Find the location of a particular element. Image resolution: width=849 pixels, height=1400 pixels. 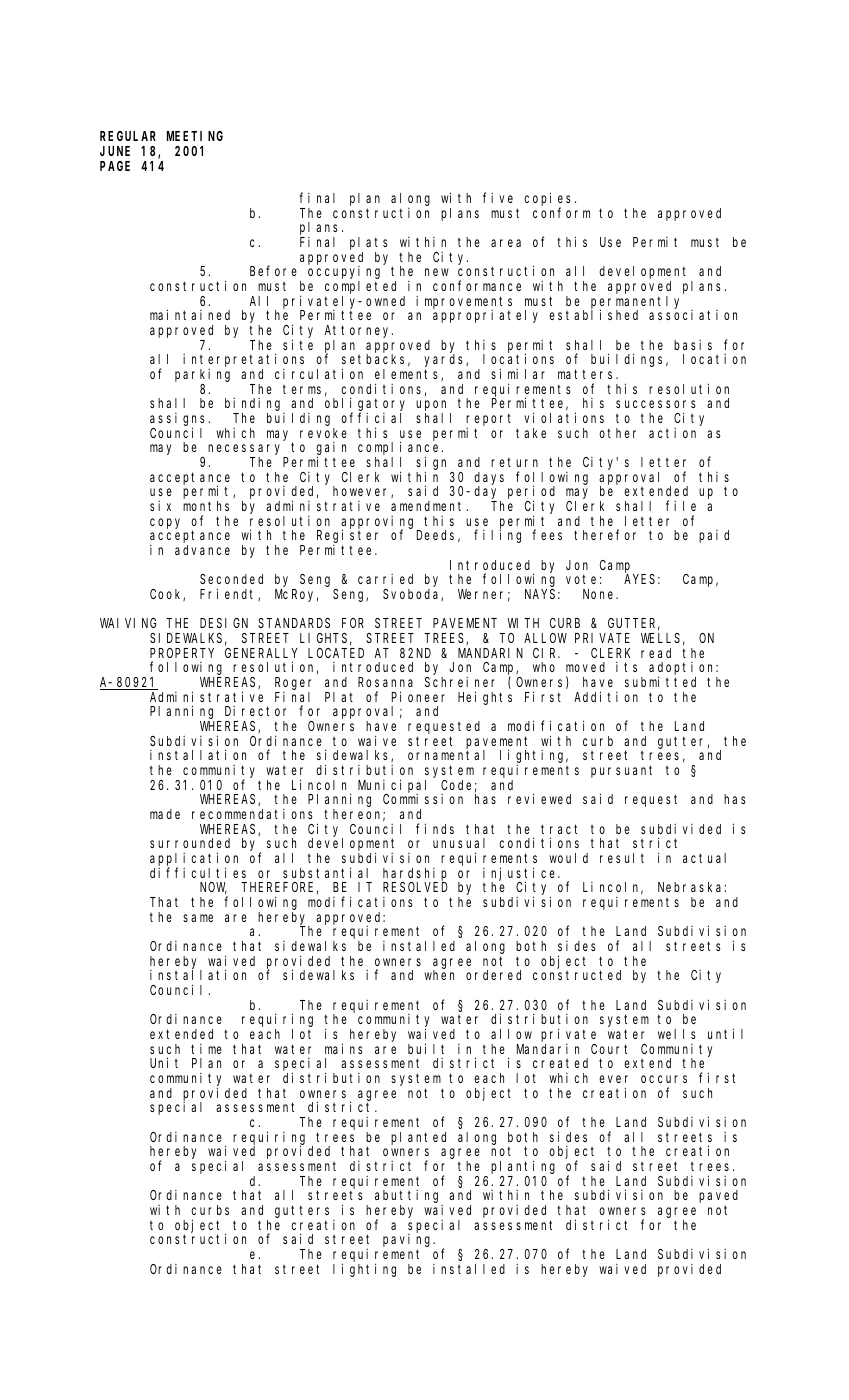

period is located at coordinates (531, 493).
